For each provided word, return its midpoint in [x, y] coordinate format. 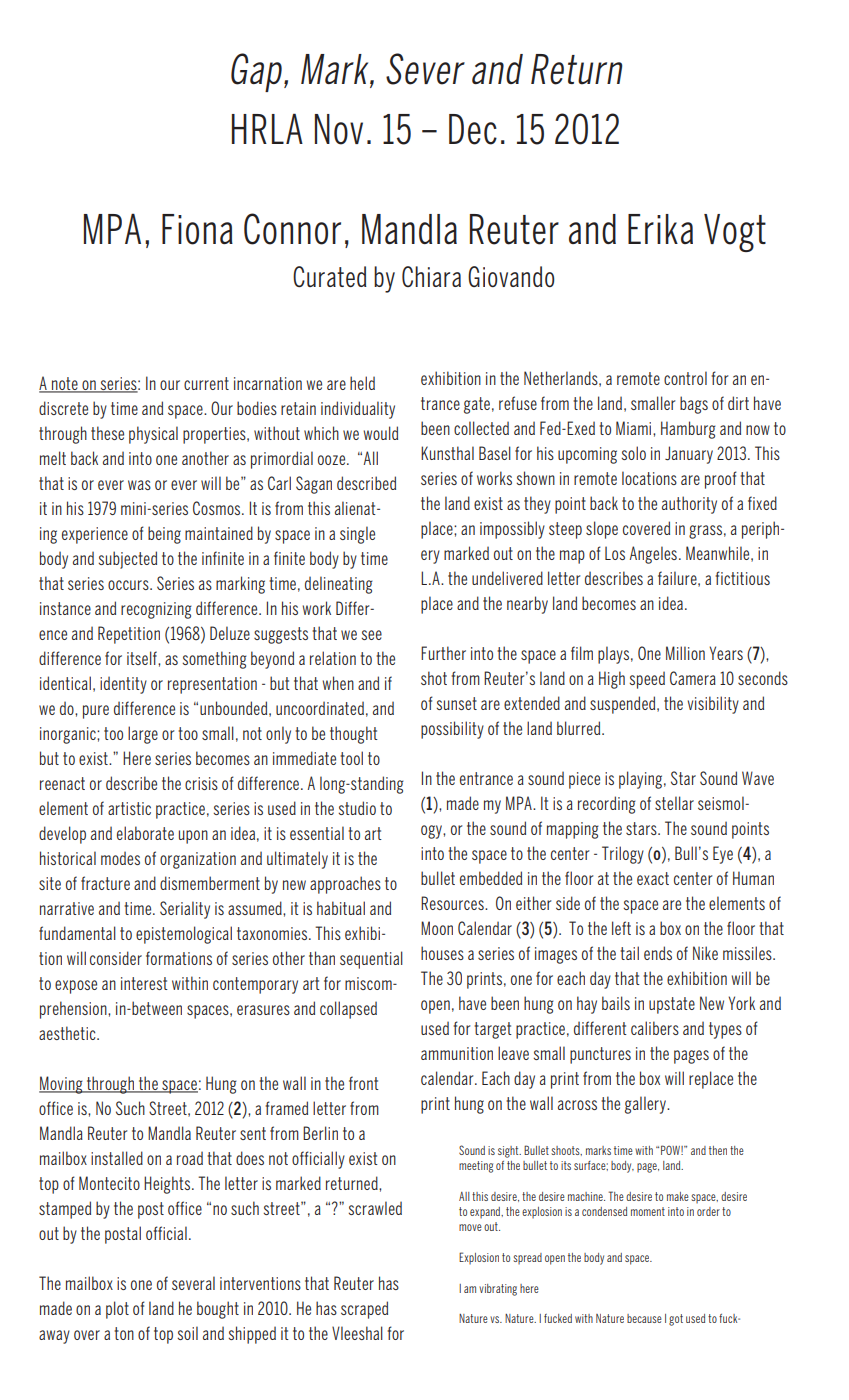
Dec [473, 129]
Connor [292, 229]
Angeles [653, 555]
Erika [660, 229]
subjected [127, 560]
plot [117, 1310]
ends [658, 953]
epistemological [184, 935]
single [357, 535]
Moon [437, 928]
